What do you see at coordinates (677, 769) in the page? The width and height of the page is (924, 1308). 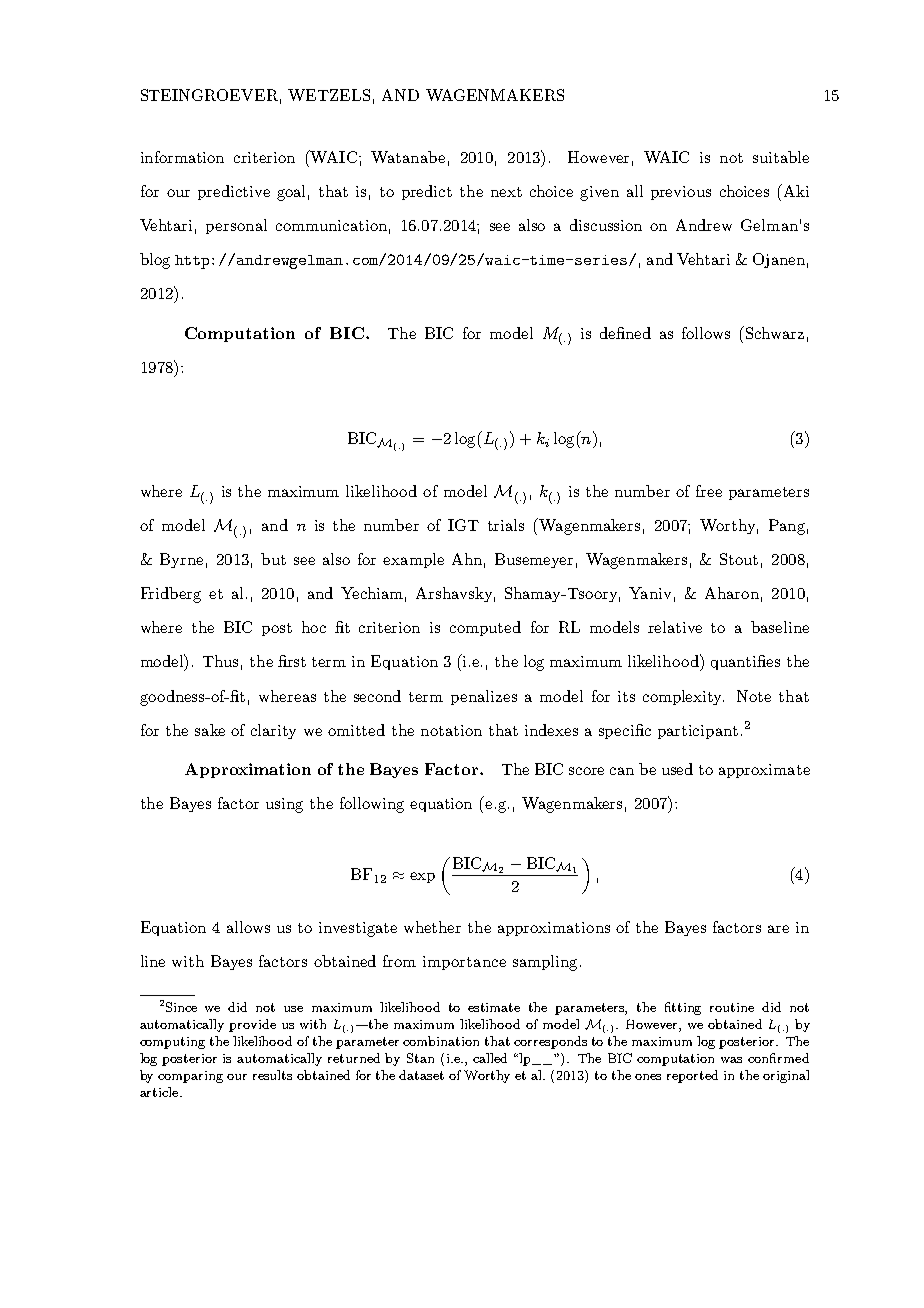 I see `used` at bounding box center [677, 769].
